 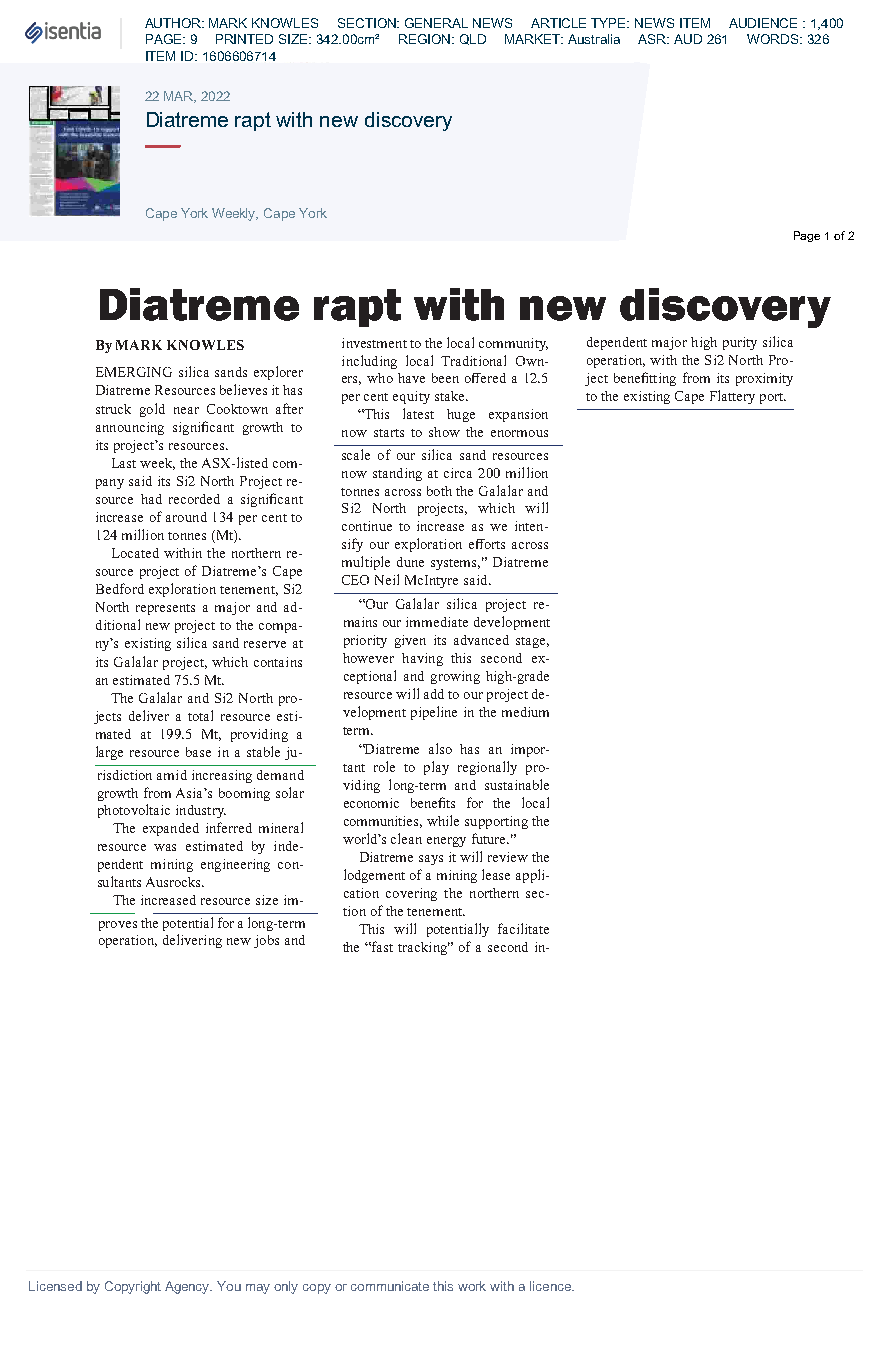 I want to click on AUTHOR, so click(x=174, y=23).
